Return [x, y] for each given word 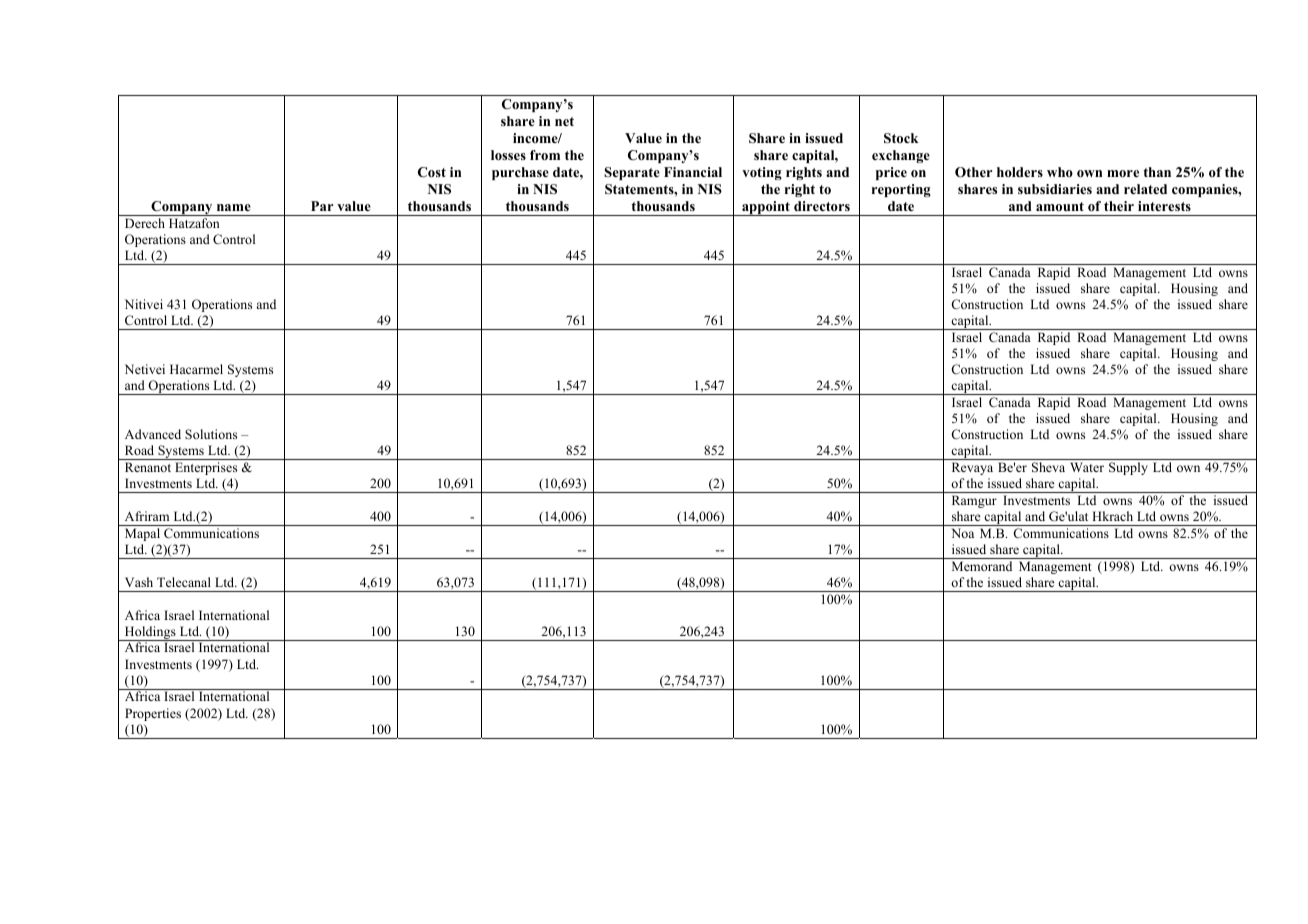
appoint [766, 208]
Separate [632, 173]
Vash [139, 582]
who [1060, 172]
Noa [962, 533]
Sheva [1048, 467]
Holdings [150, 633]
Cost [432, 172]
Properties [153, 714]
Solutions [211, 434]
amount [1060, 206]
